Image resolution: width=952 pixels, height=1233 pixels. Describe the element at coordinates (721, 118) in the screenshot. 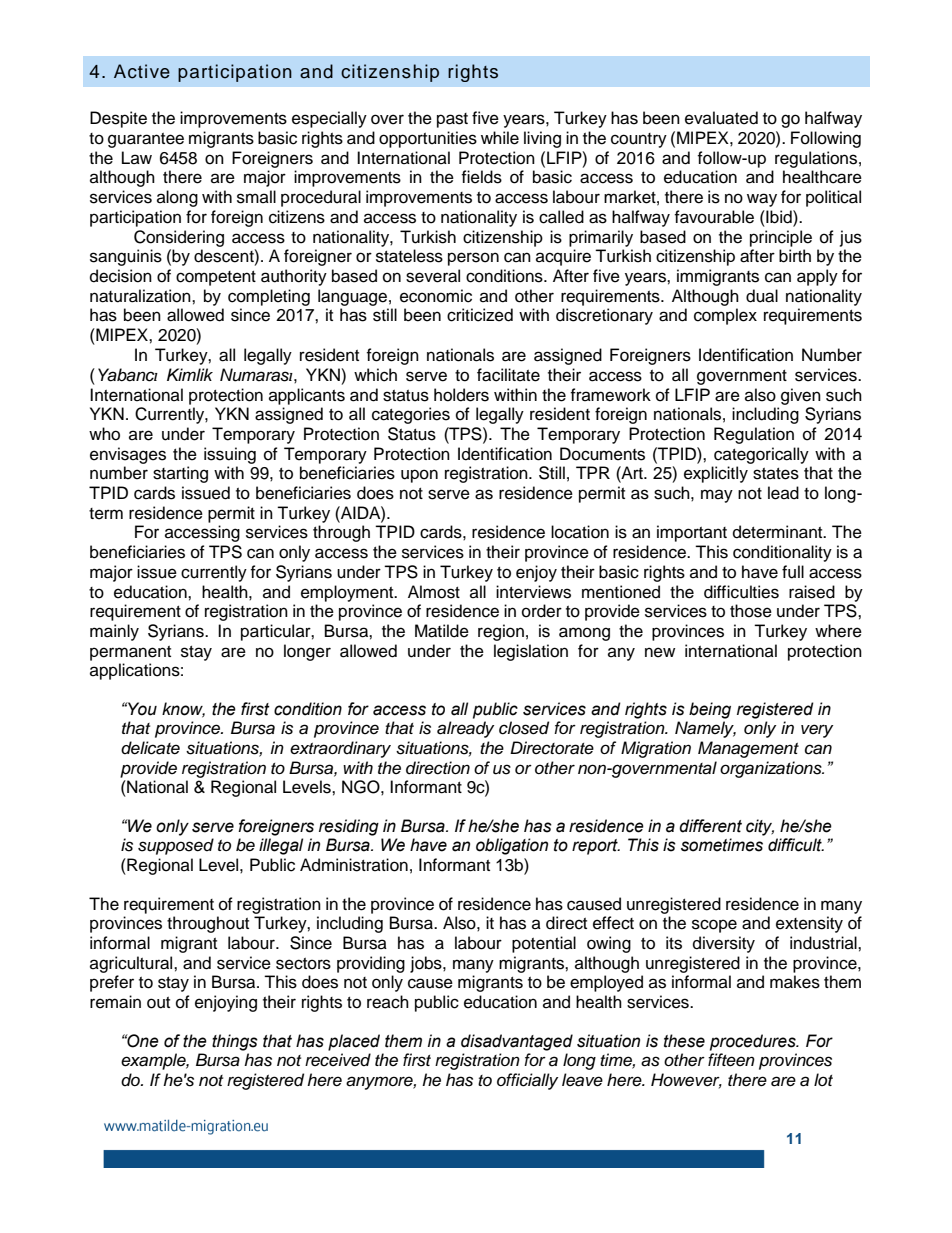

I see `evaluated` at that location.
